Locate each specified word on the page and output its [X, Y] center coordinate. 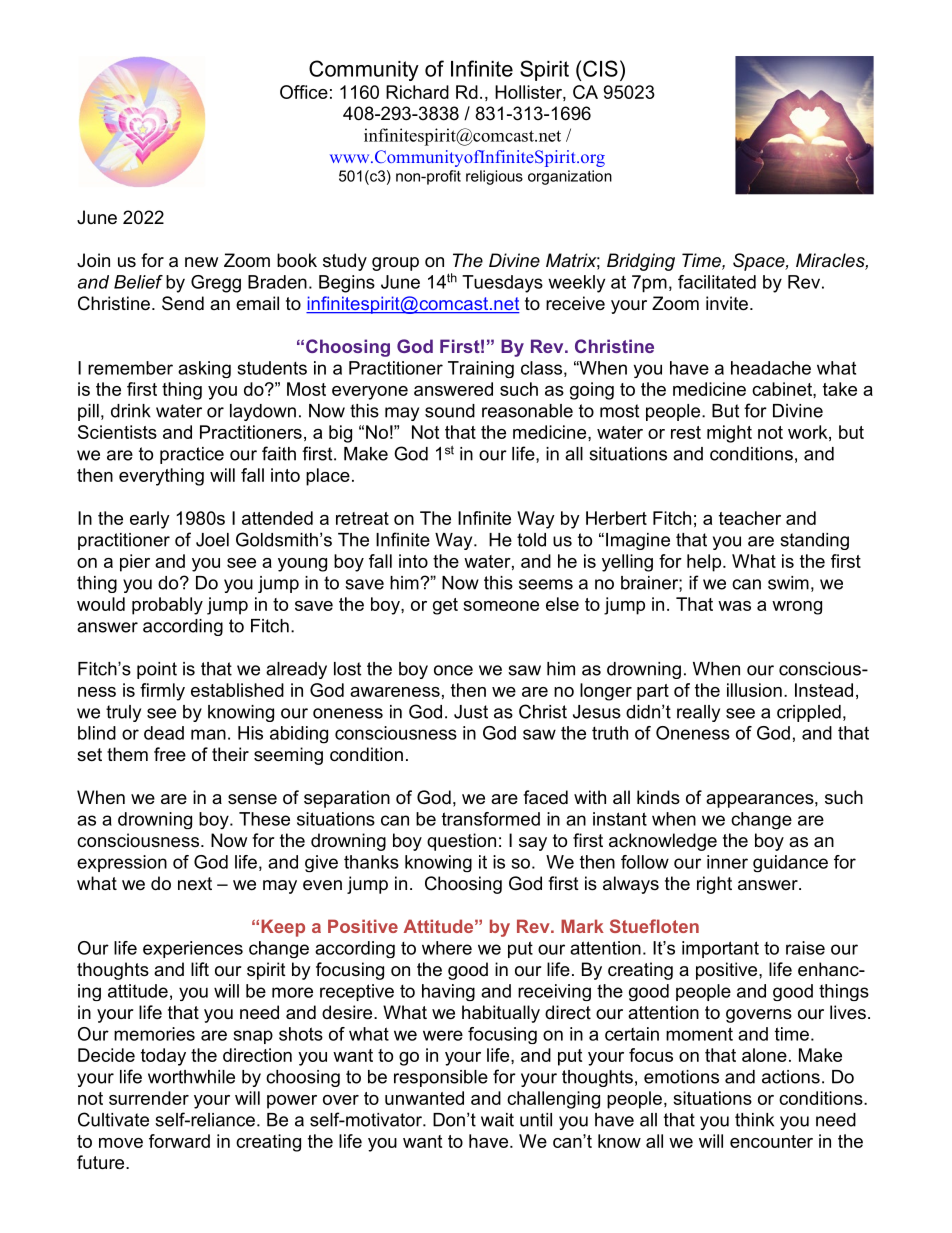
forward [179, 1141]
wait [497, 1120]
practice [192, 455]
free [170, 754]
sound [450, 411]
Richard [417, 92]
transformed [491, 819]
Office [304, 92]
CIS [600, 68]
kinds [658, 797]
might [729, 434]
